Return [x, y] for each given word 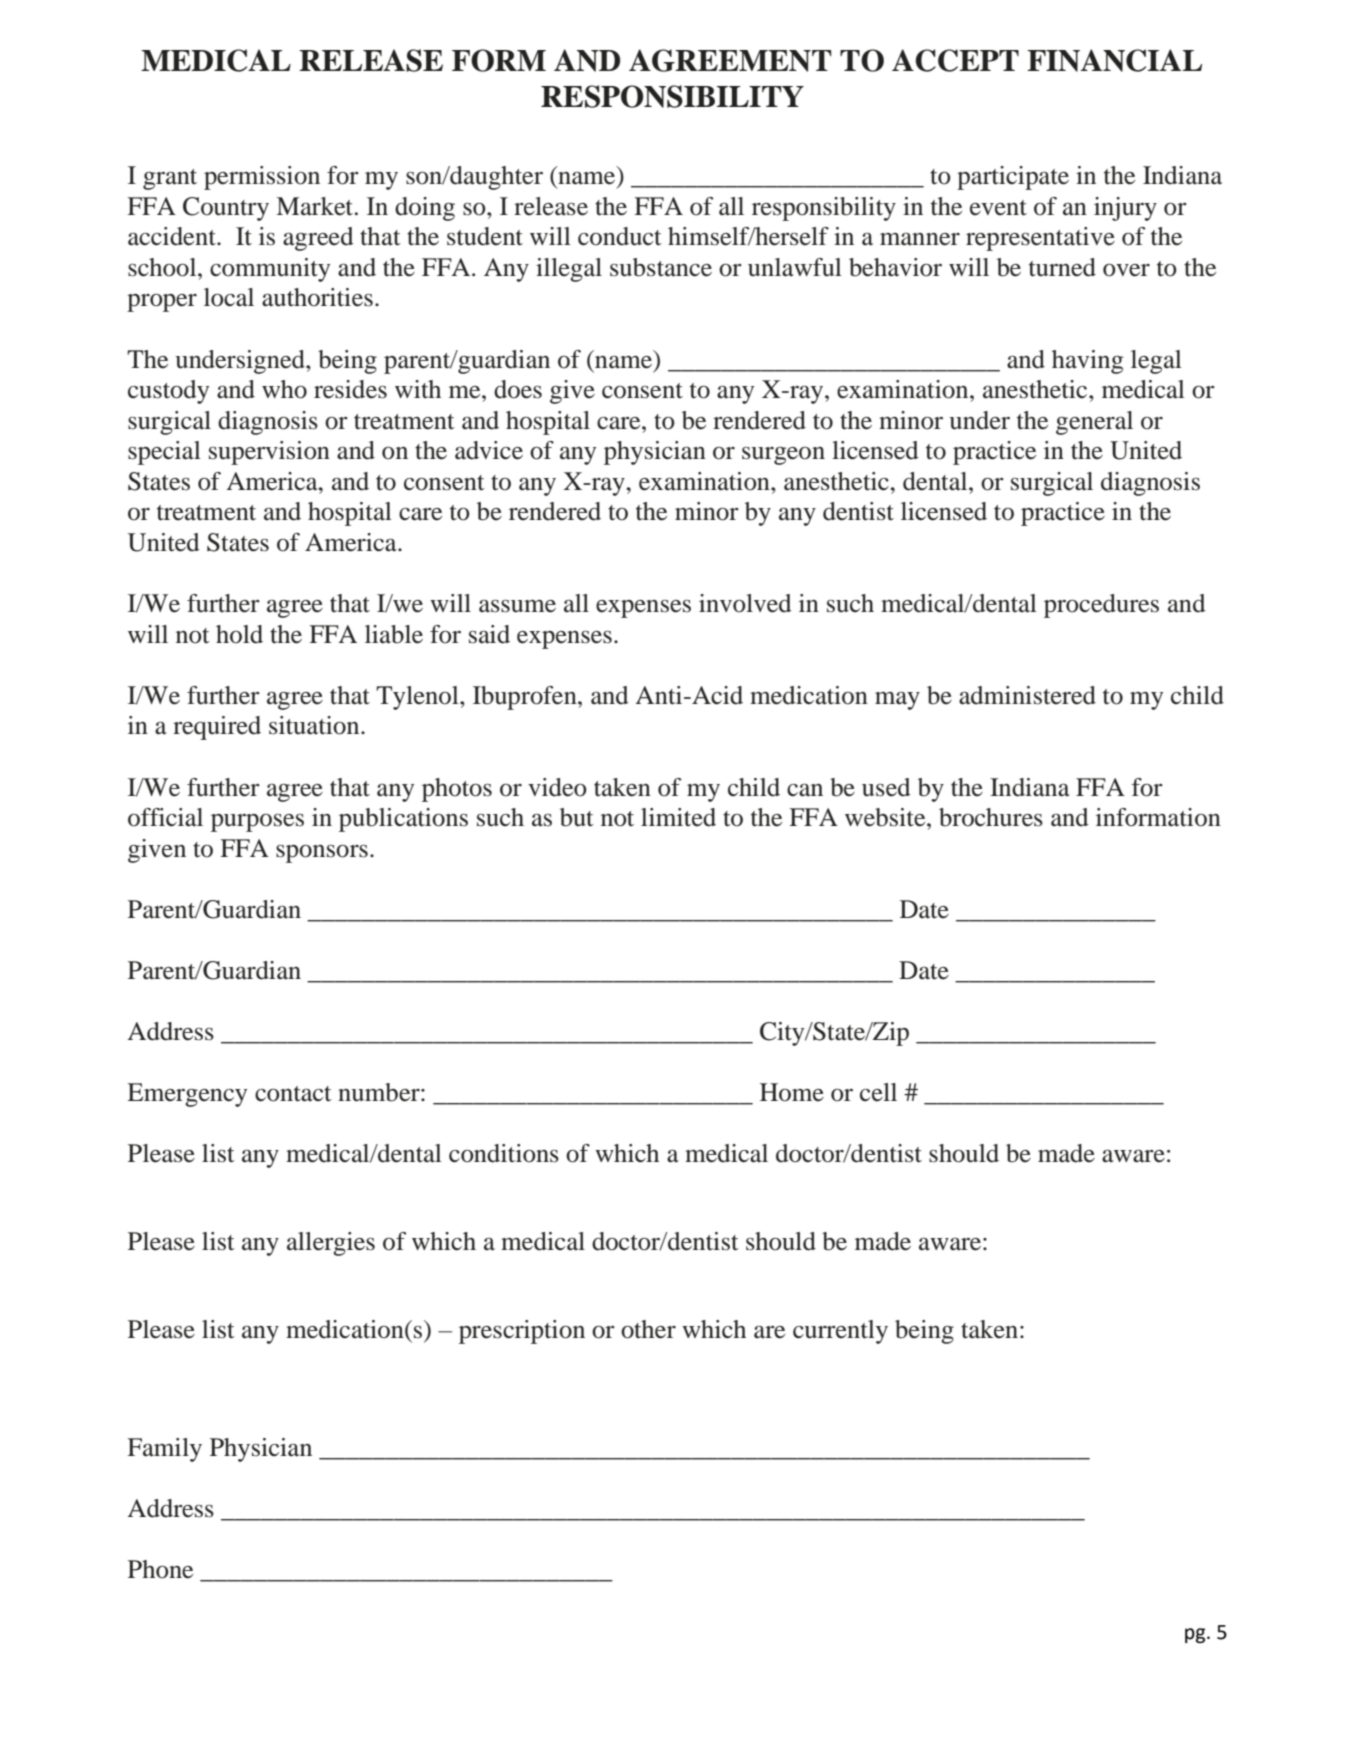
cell [878, 1092]
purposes [257, 823]
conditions [504, 1153]
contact [293, 1094]
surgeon [783, 456]
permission [262, 178]
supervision [269, 453]
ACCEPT [955, 60]
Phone [160, 1569]
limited [678, 817]
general [1094, 423]
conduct [620, 236]
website [886, 817]
